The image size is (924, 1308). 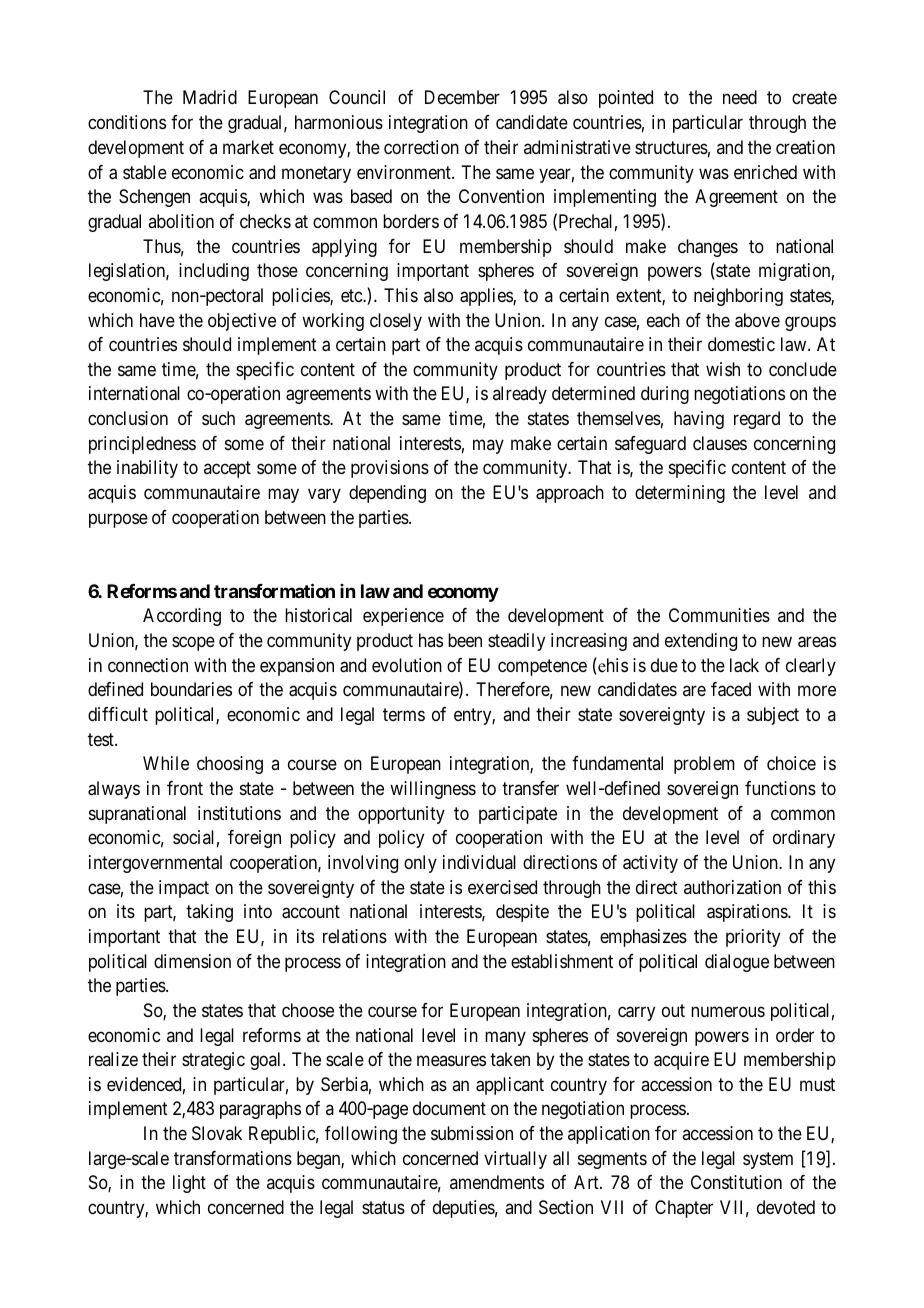 What do you see at coordinates (189, 1184) in the screenshot?
I see `light` at bounding box center [189, 1184].
